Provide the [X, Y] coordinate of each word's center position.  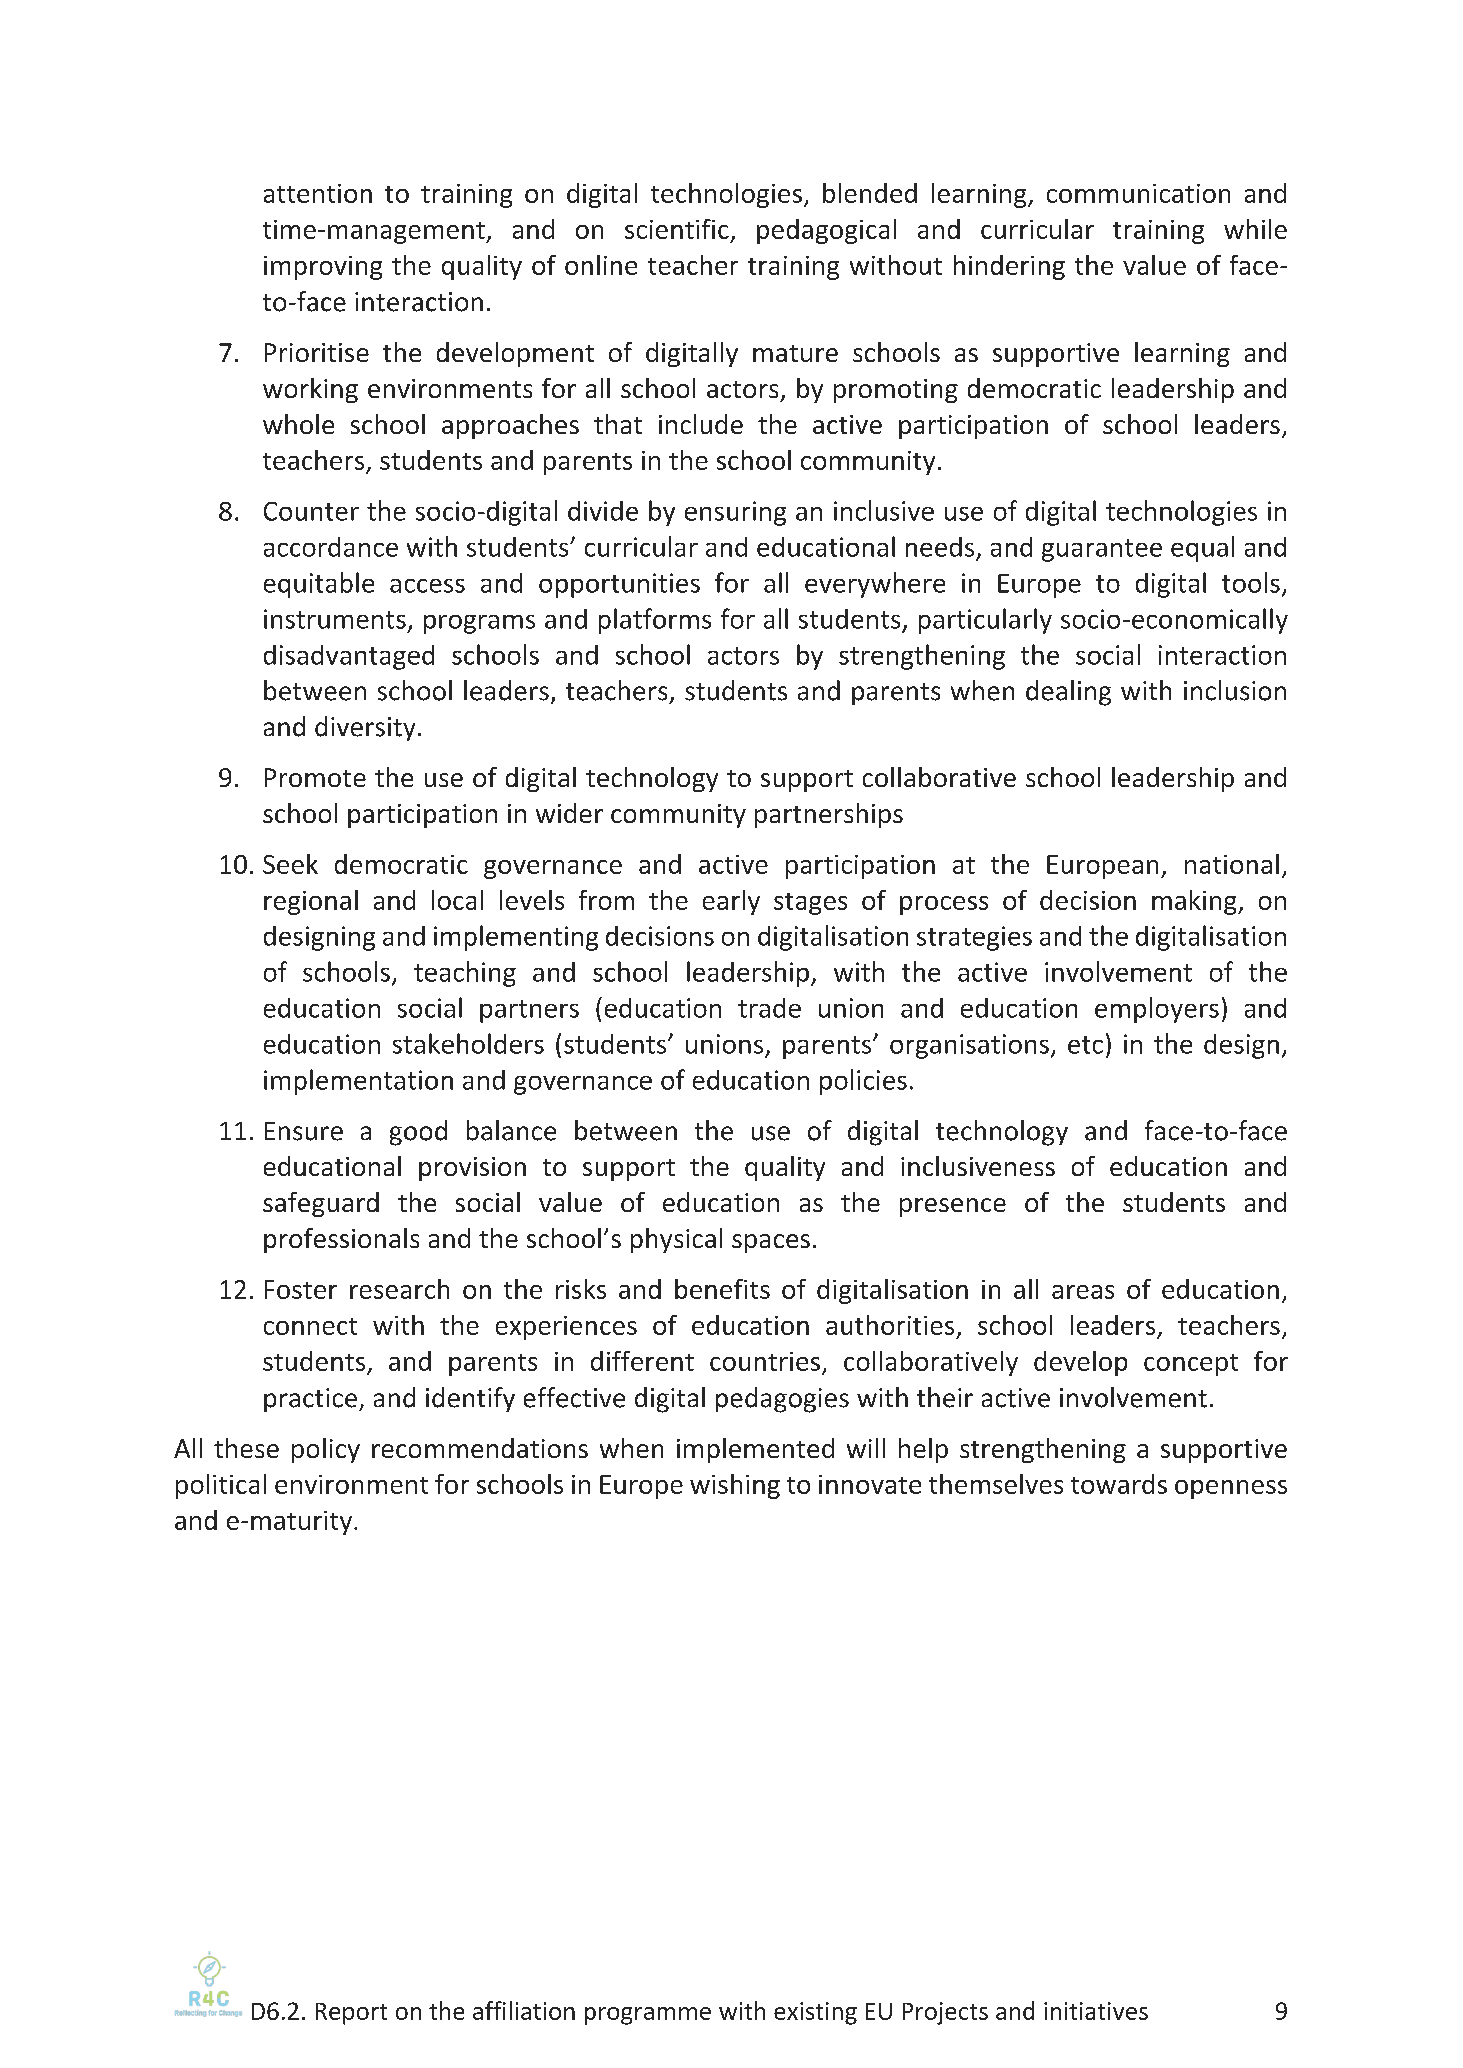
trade [769, 1008]
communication [1138, 193]
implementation [358, 1082]
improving [323, 268]
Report [351, 2014]
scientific [677, 229]
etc [1085, 1045]
